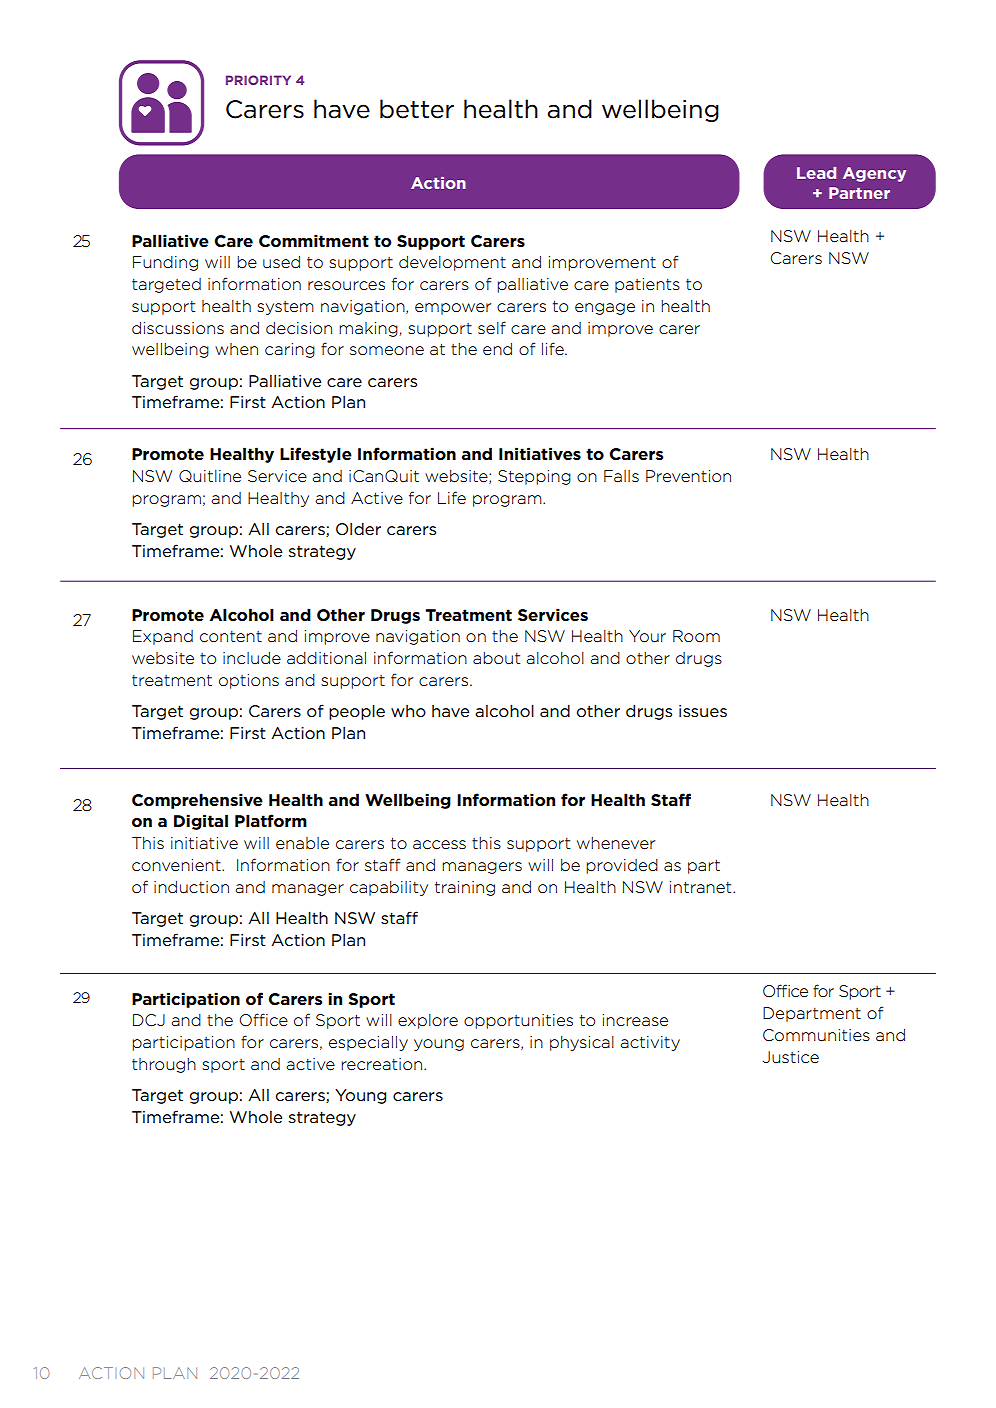  What do you see at coordinates (816, 173) in the screenshot?
I see `Lead` at bounding box center [816, 173].
